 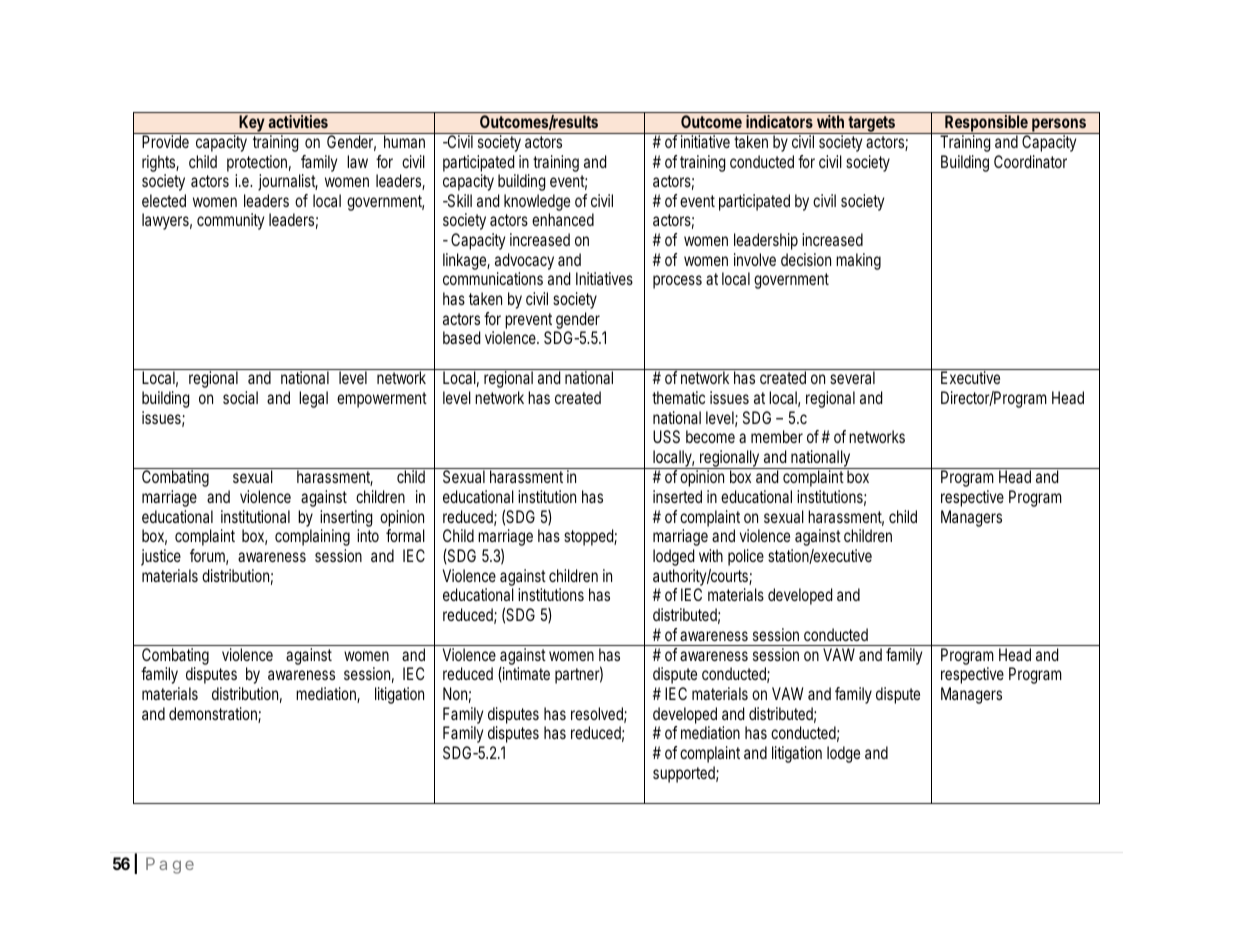 What do you see at coordinates (240, 397) in the screenshot?
I see `social` at bounding box center [240, 397].
